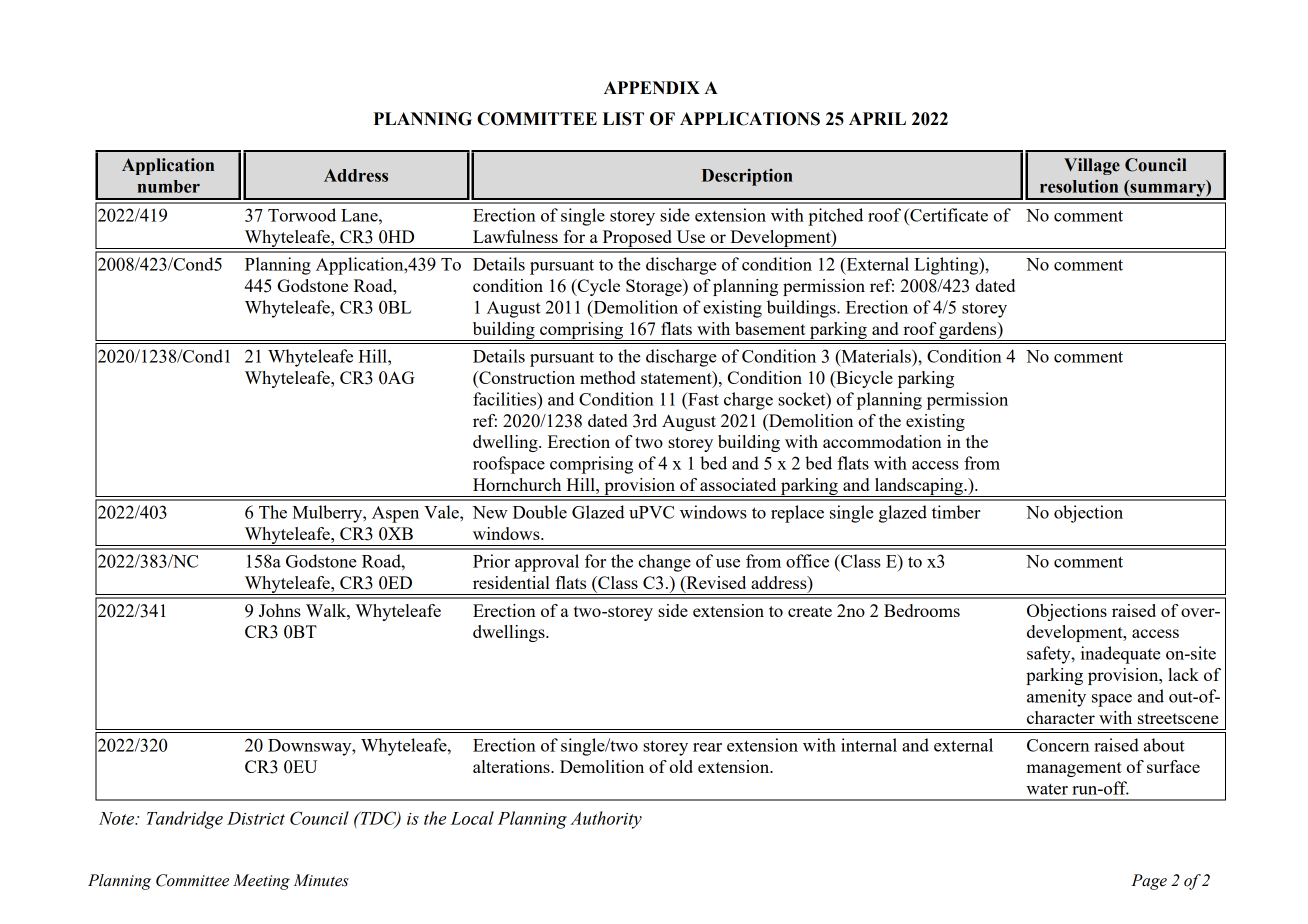 The height and width of the image is (924, 1308). What do you see at coordinates (876, 356) in the image?
I see `Materials` at bounding box center [876, 356].
